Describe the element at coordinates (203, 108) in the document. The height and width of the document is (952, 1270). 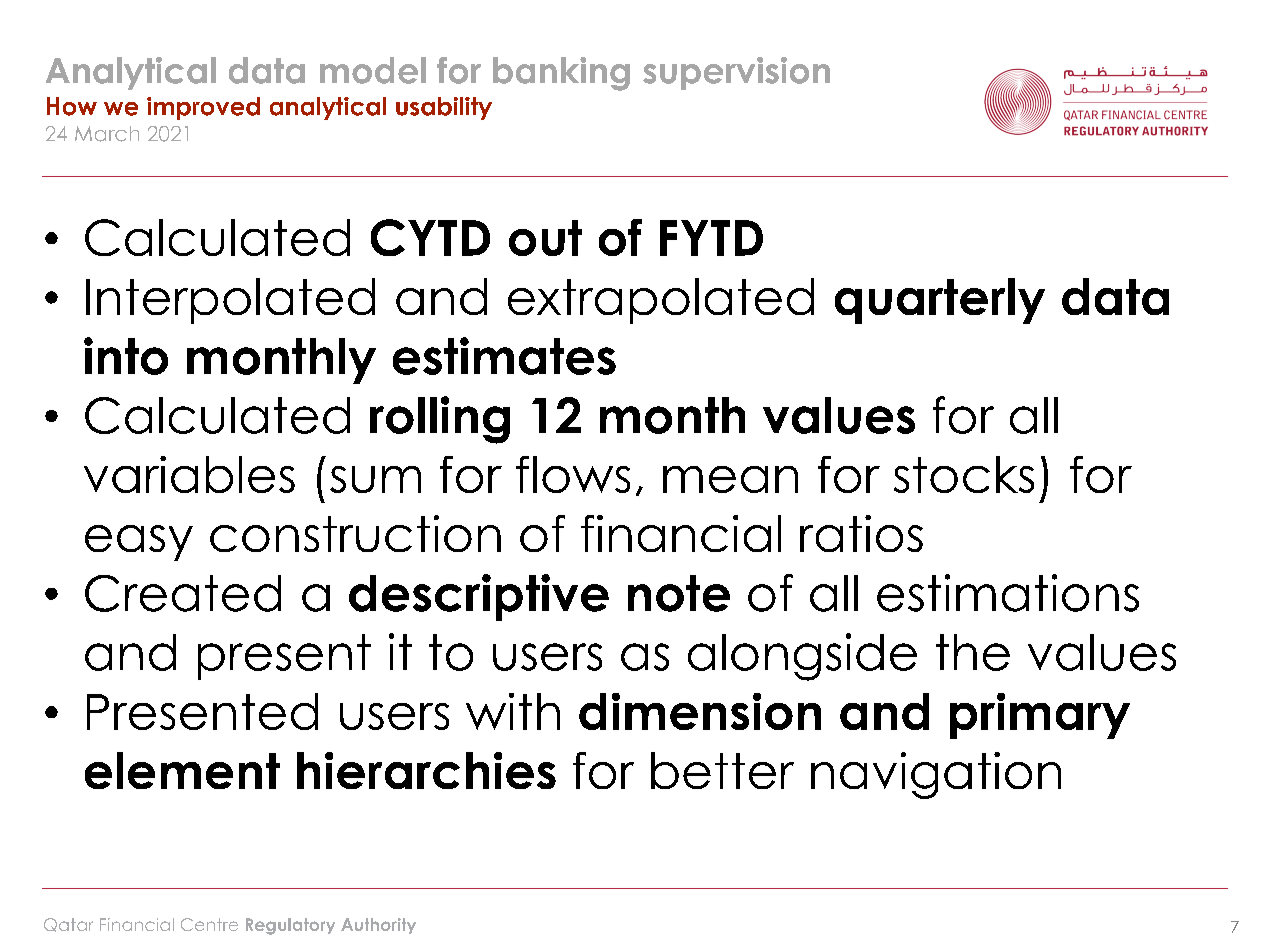
I see `improved` at that location.
